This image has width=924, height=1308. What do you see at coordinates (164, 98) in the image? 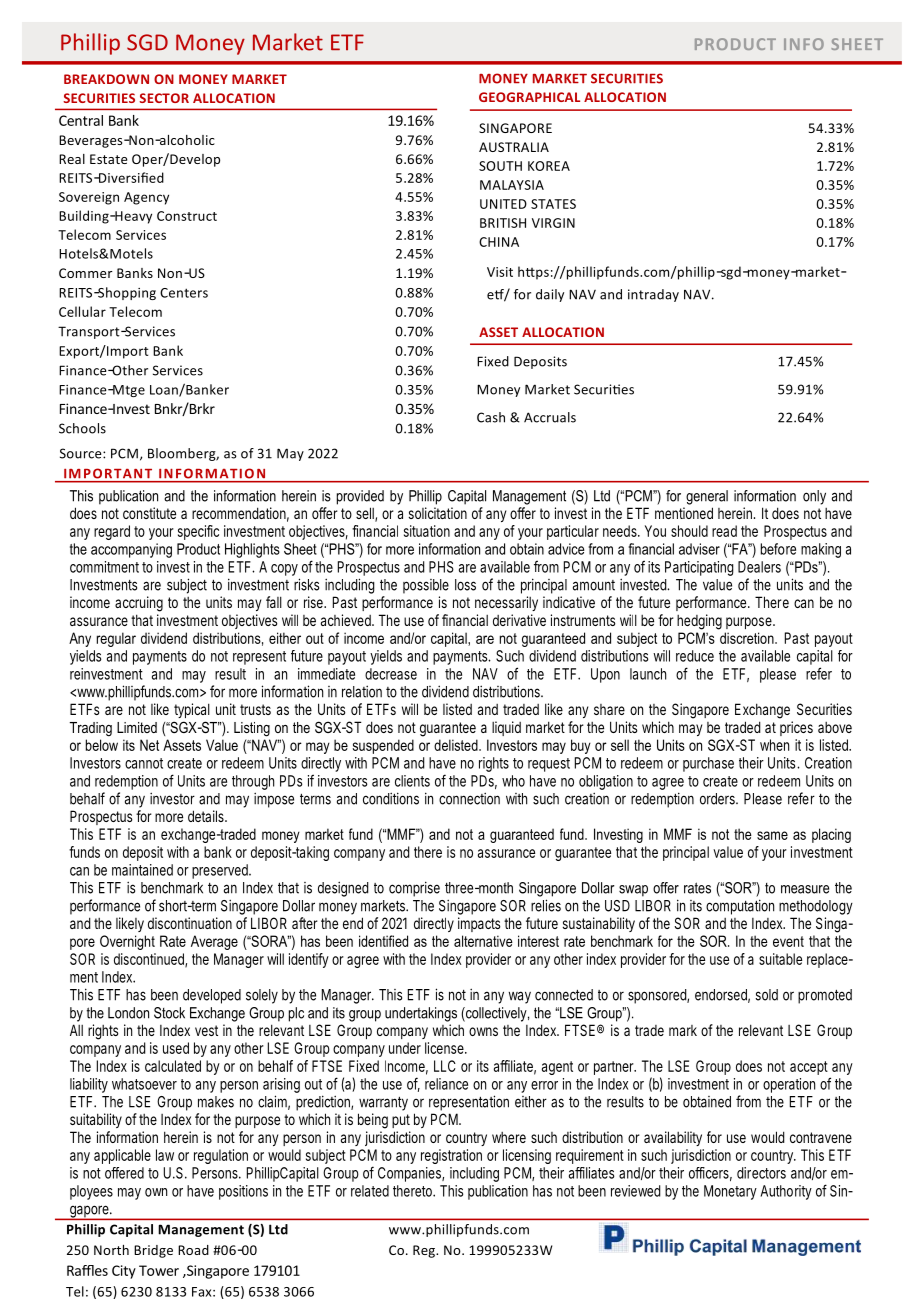
I see `SECTOR` at bounding box center [164, 98].
